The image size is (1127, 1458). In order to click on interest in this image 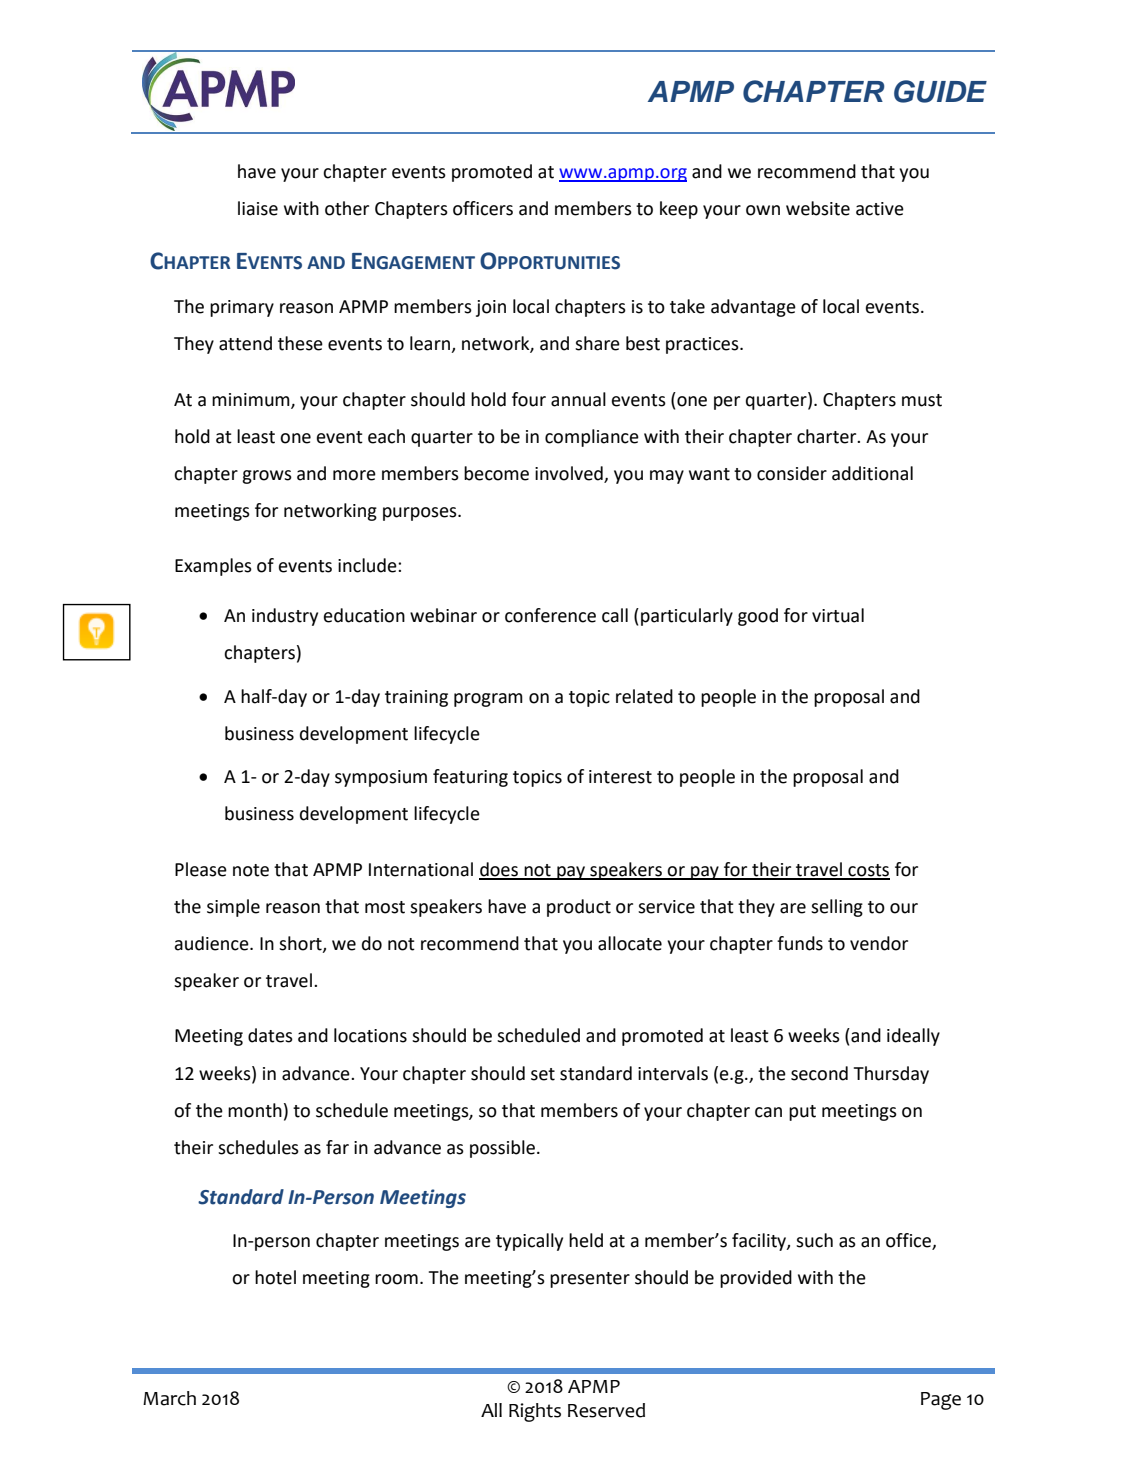, I will do `click(620, 777)`.
